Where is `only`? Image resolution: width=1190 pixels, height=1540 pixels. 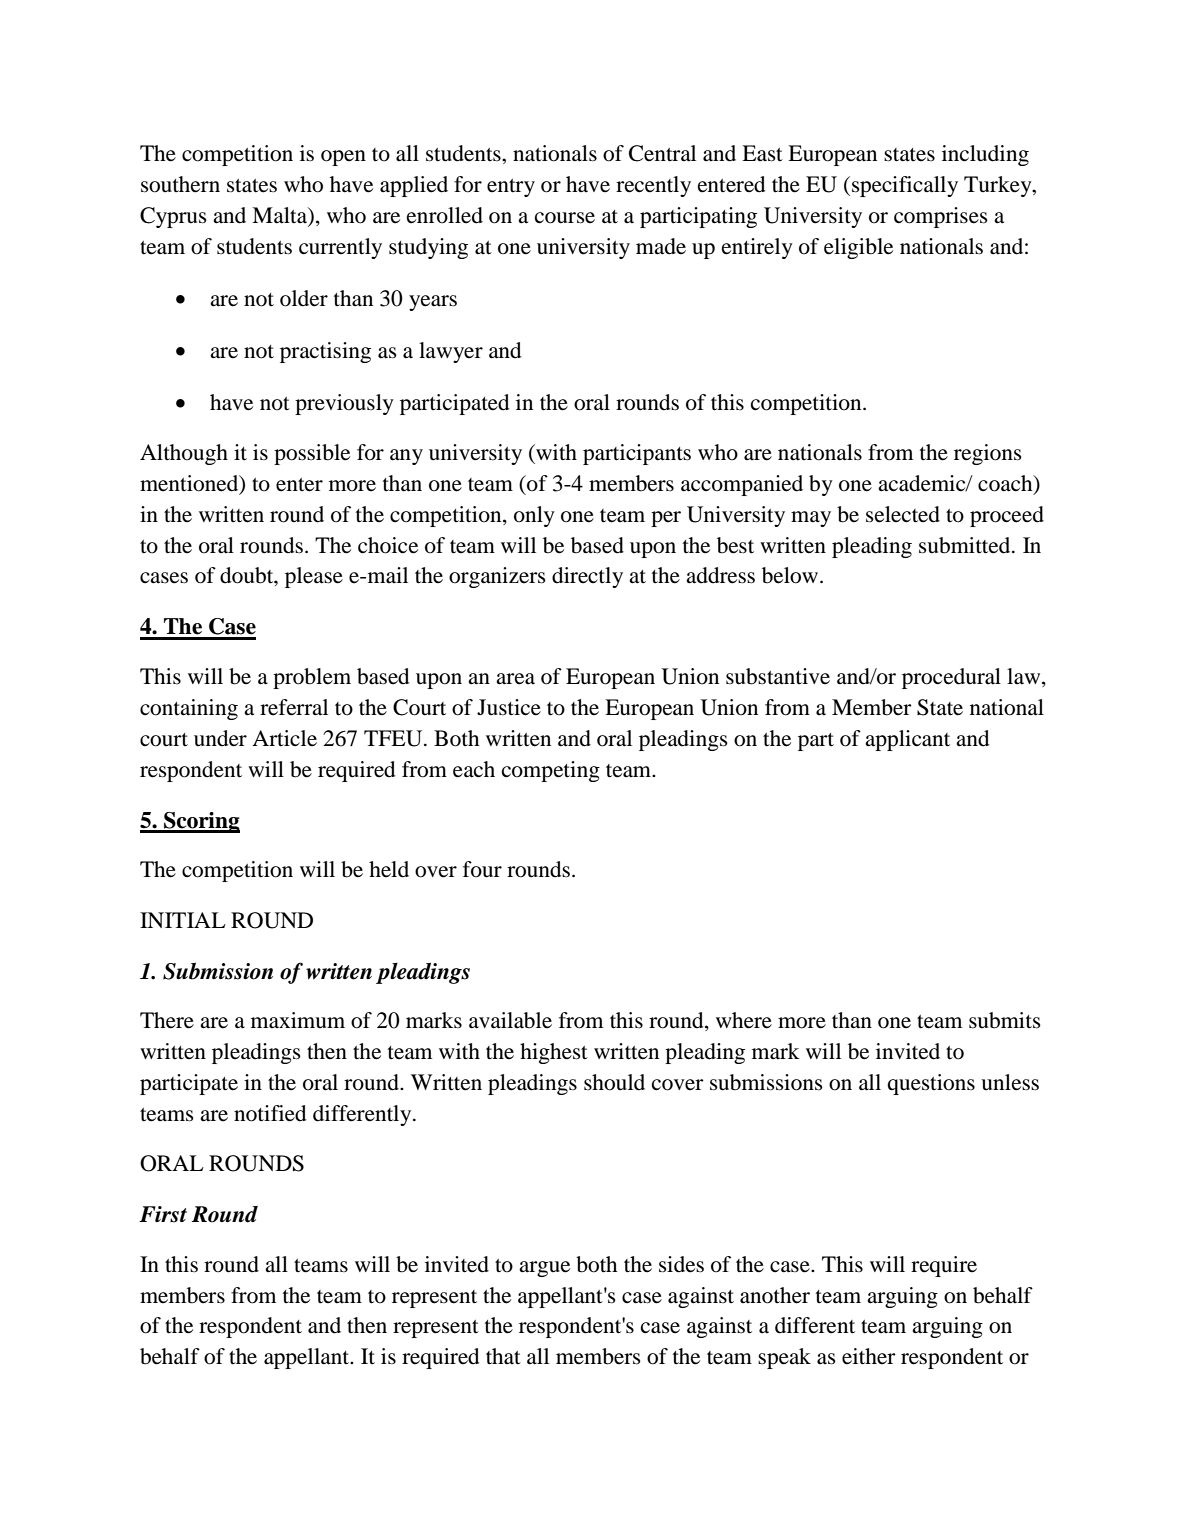
only is located at coordinates (534, 516).
